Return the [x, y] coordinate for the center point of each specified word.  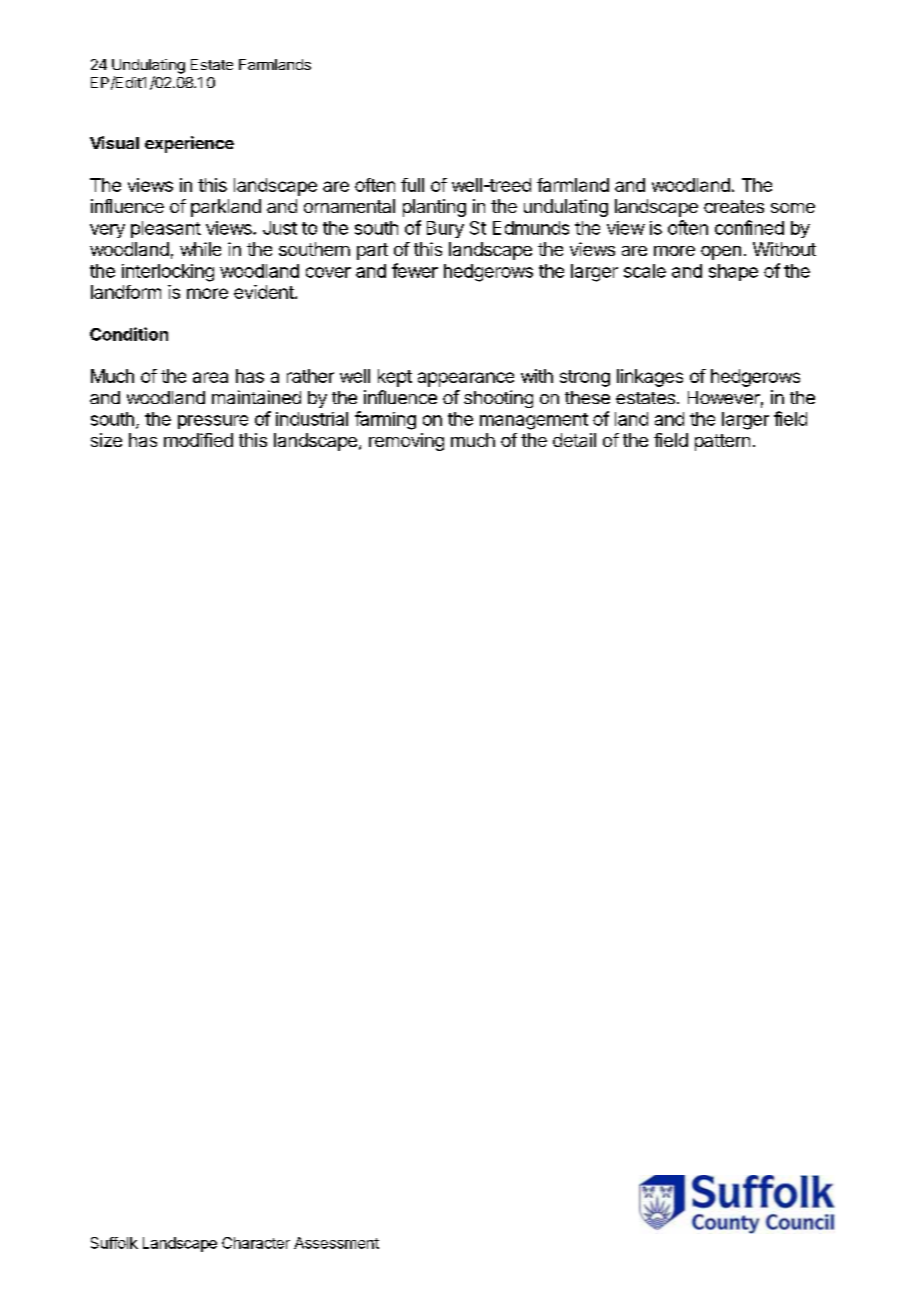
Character [256, 1243]
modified [198, 440]
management [534, 421]
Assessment [336, 1243]
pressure [213, 422]
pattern [722, 442]
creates [734, 206]
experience [189, 144]
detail [574, 440]
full [412, 185]
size [106, 440]
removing [406, 442]
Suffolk [114, 1243]
